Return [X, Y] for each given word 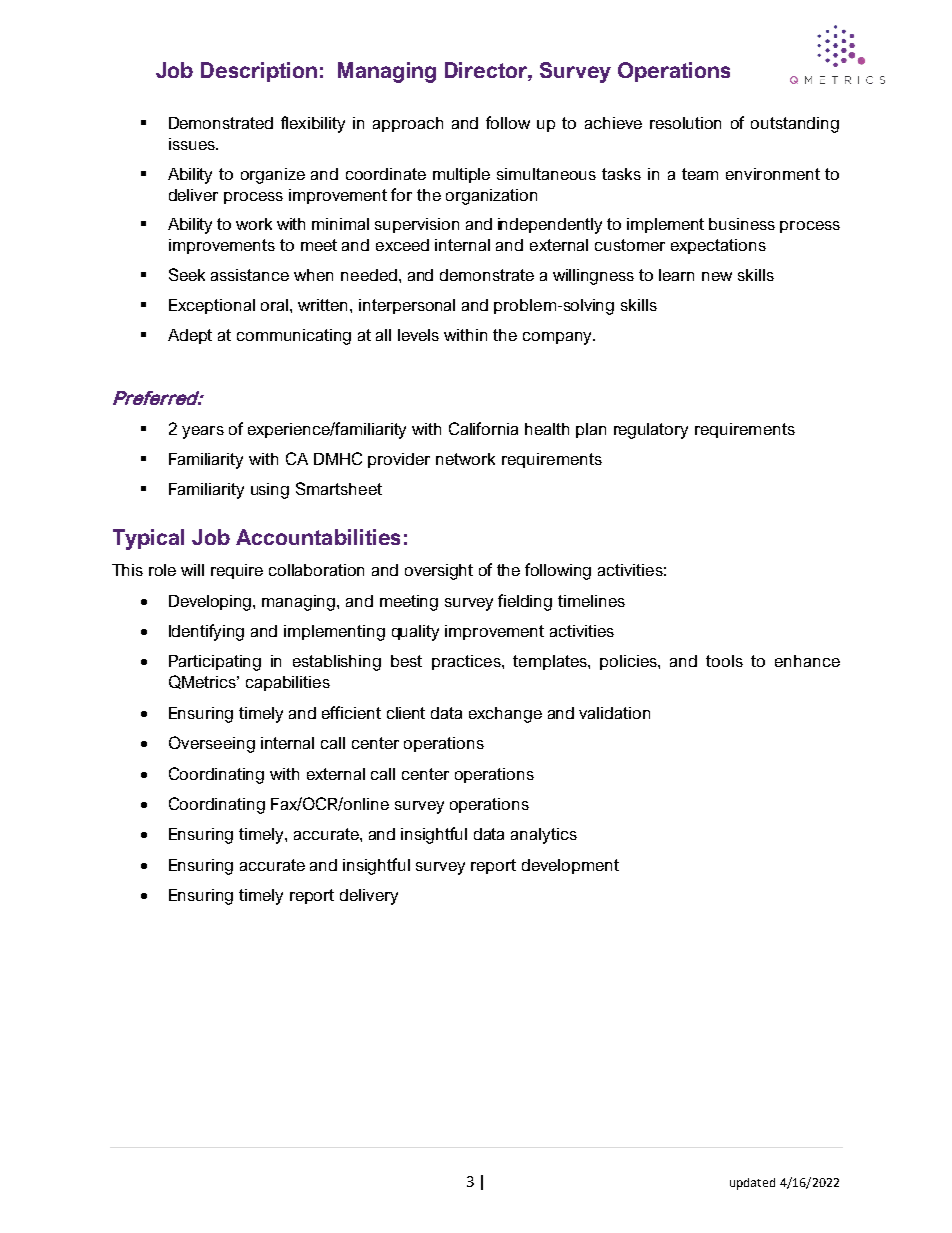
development [570, 866]
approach [408, 124]
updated [752, 1184]
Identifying [206, 632]
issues [193, 144]
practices [467, 662]
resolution [685, 123]
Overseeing [212, 744]
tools [724, 661]
